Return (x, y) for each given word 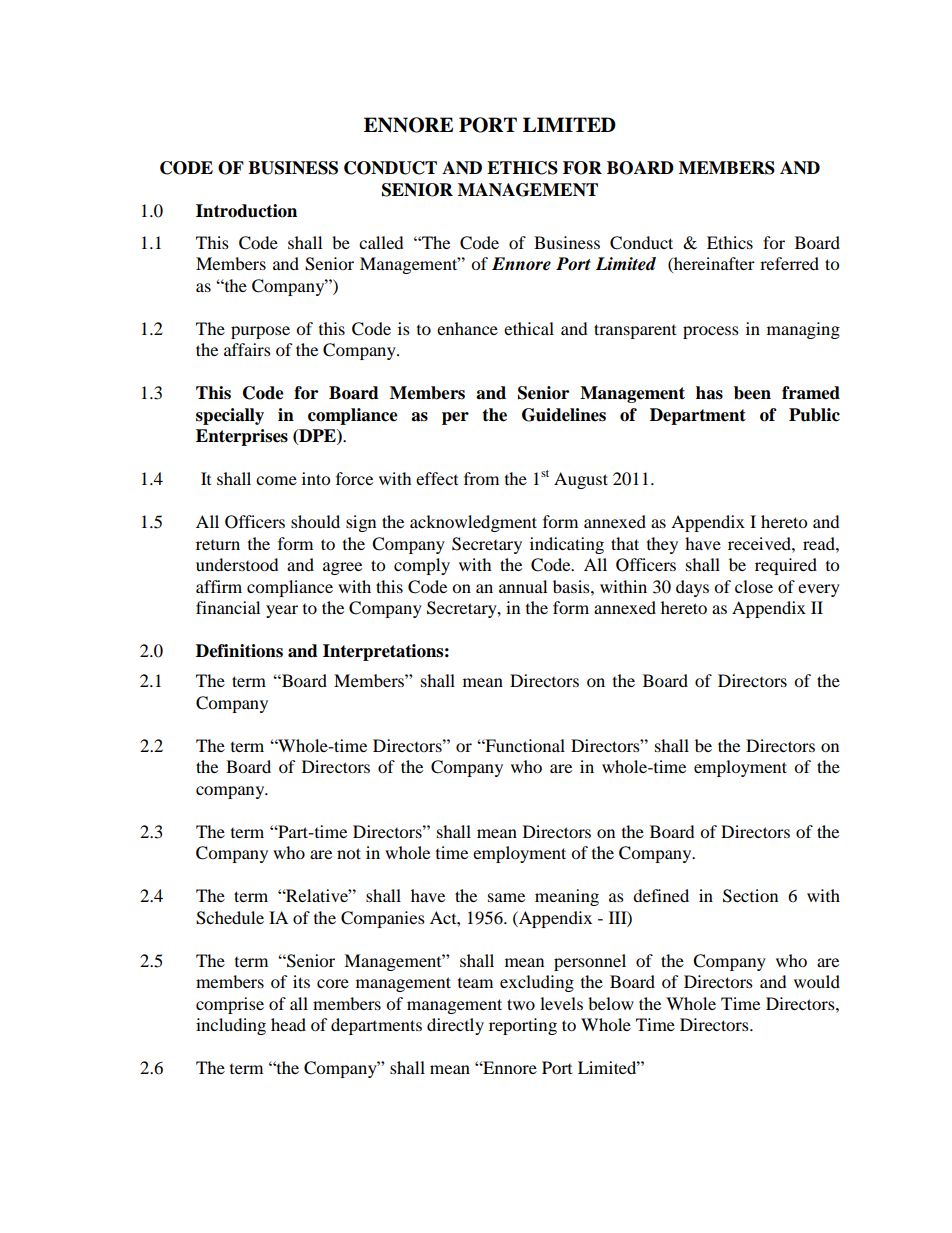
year (282, 611)
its (301, 981)
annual (523, 586)
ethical (529, 328)
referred (789, 263)
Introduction (246, 211)
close (754, 586)
